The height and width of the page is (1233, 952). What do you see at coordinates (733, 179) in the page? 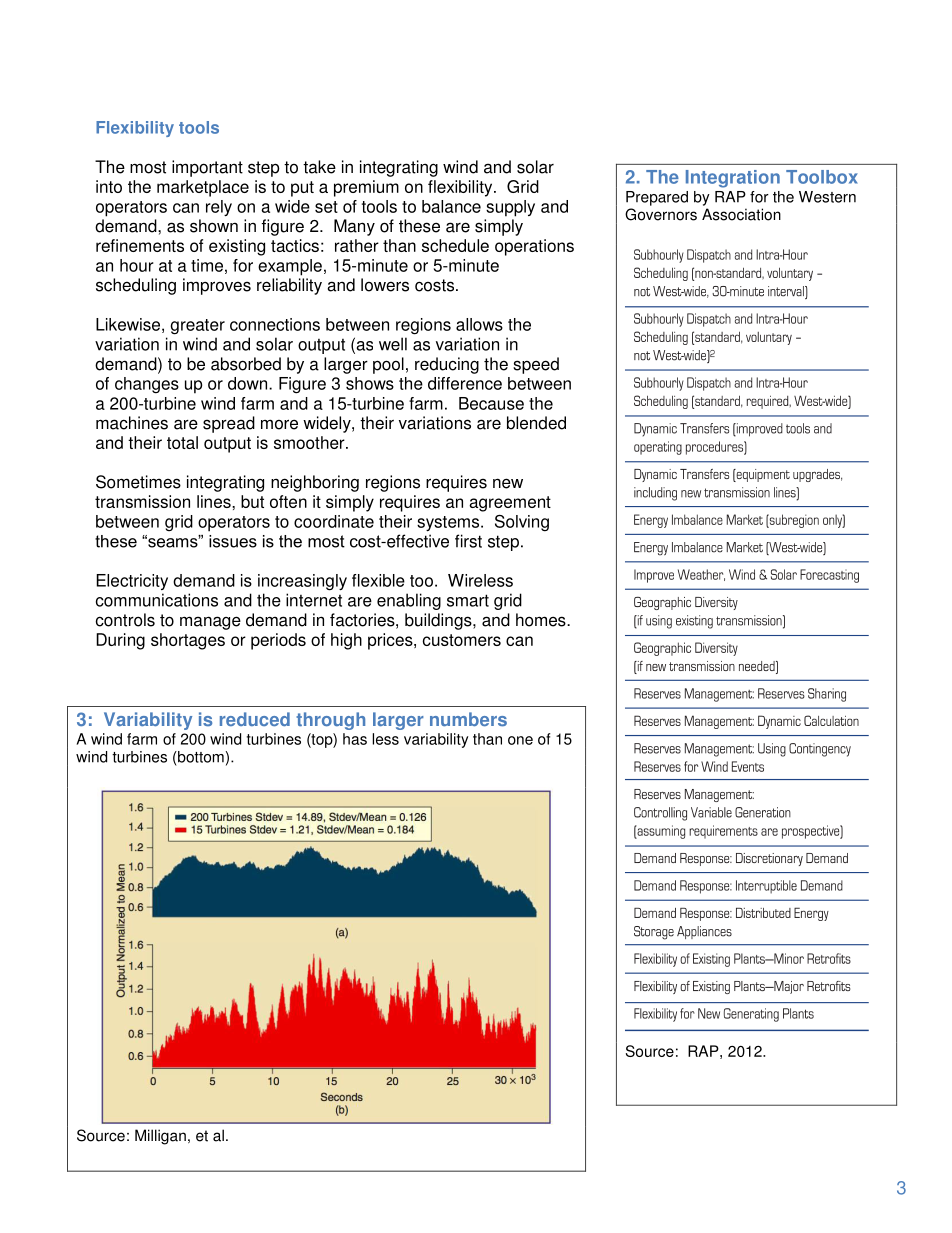
I see `Integration` at bounding box center [733, 179].
